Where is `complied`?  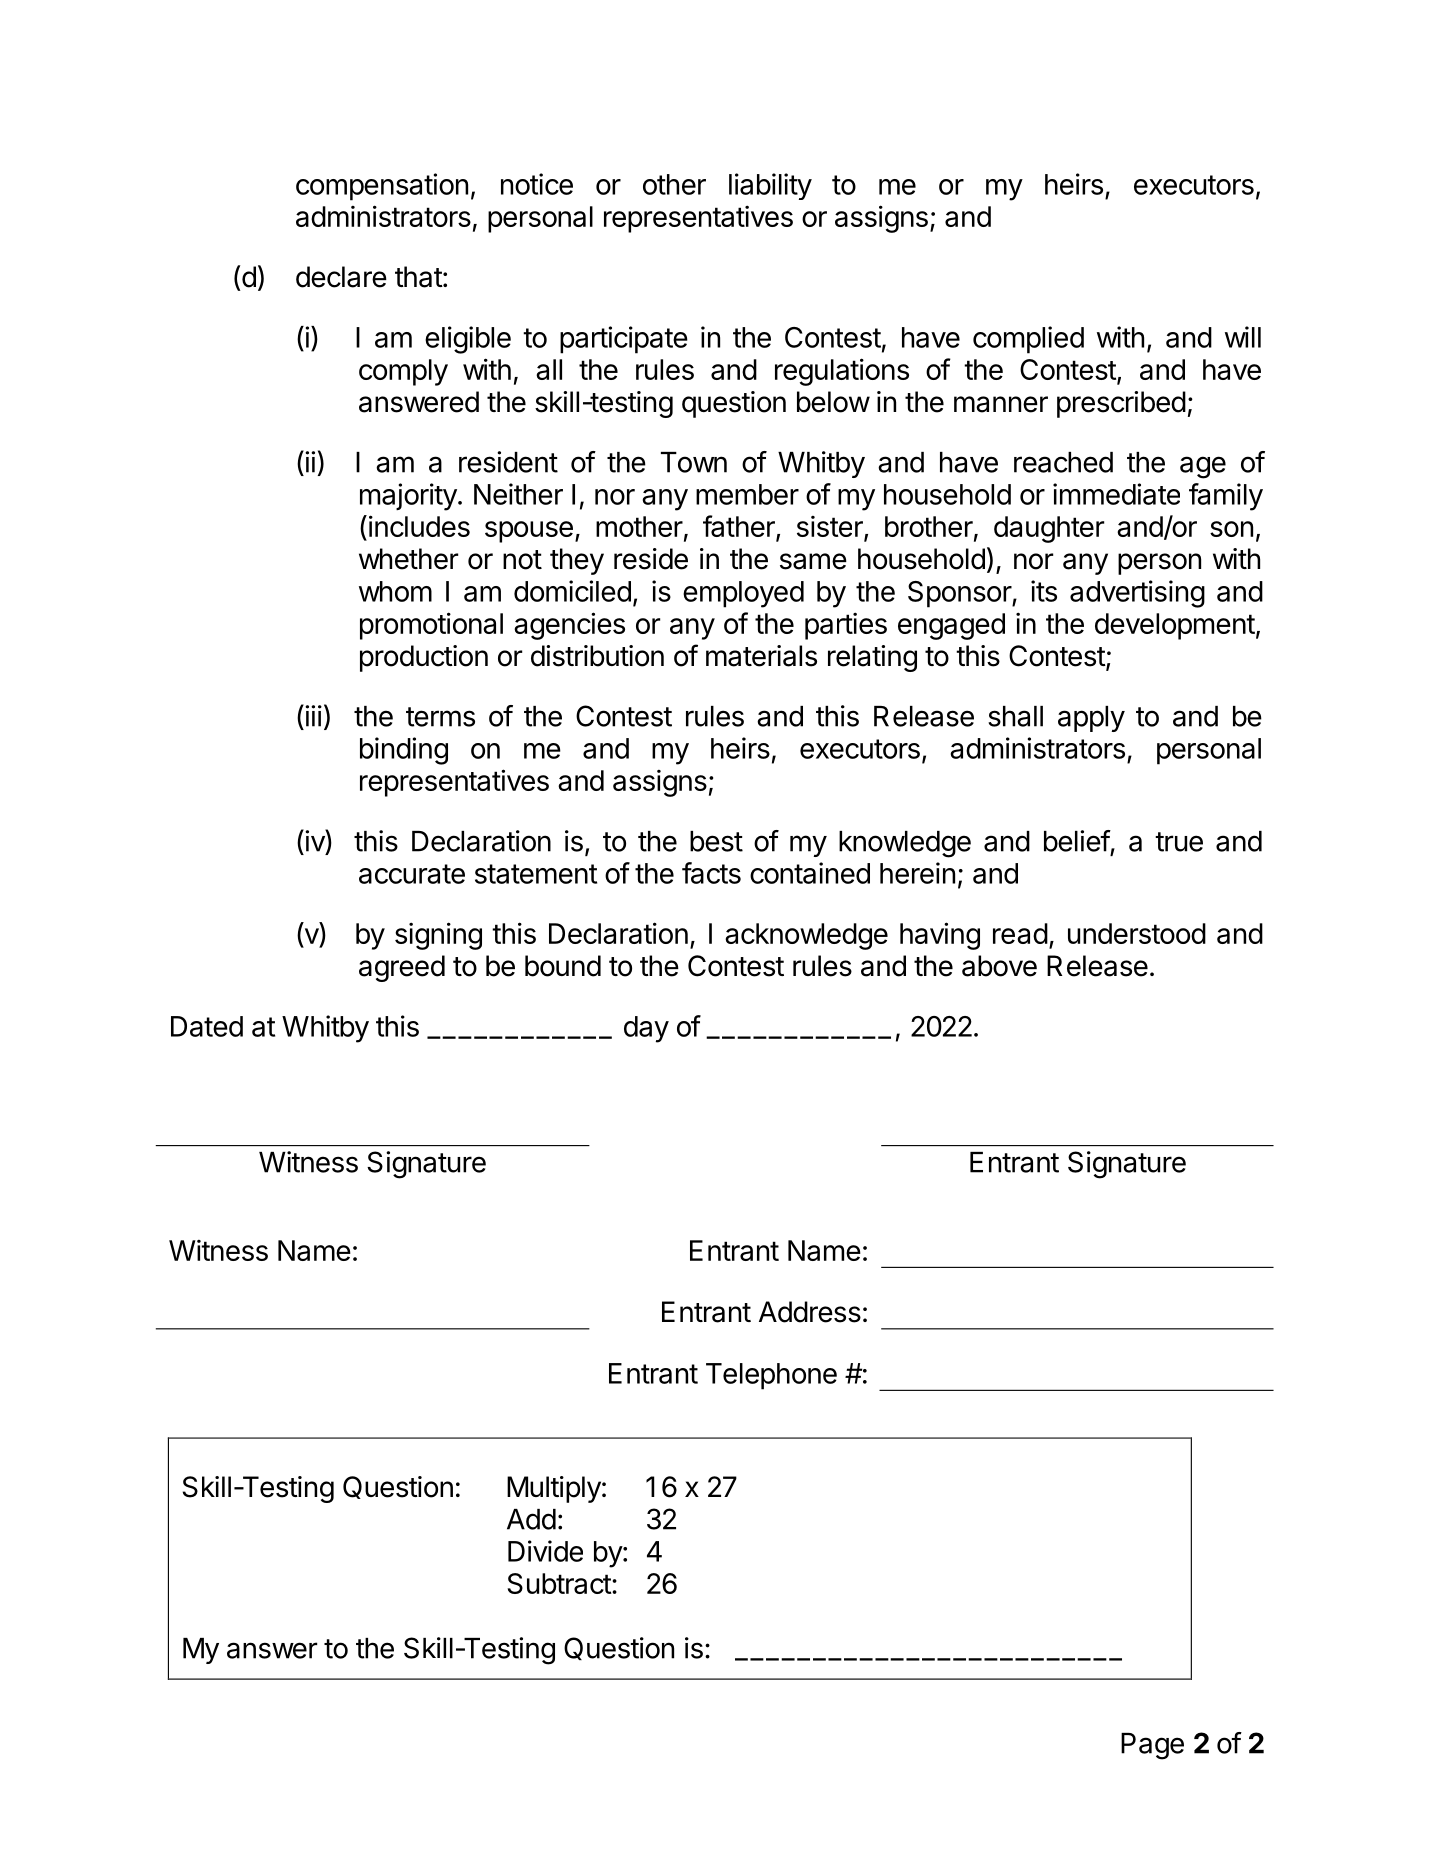
complied is located at coordinates (1028, 340).
